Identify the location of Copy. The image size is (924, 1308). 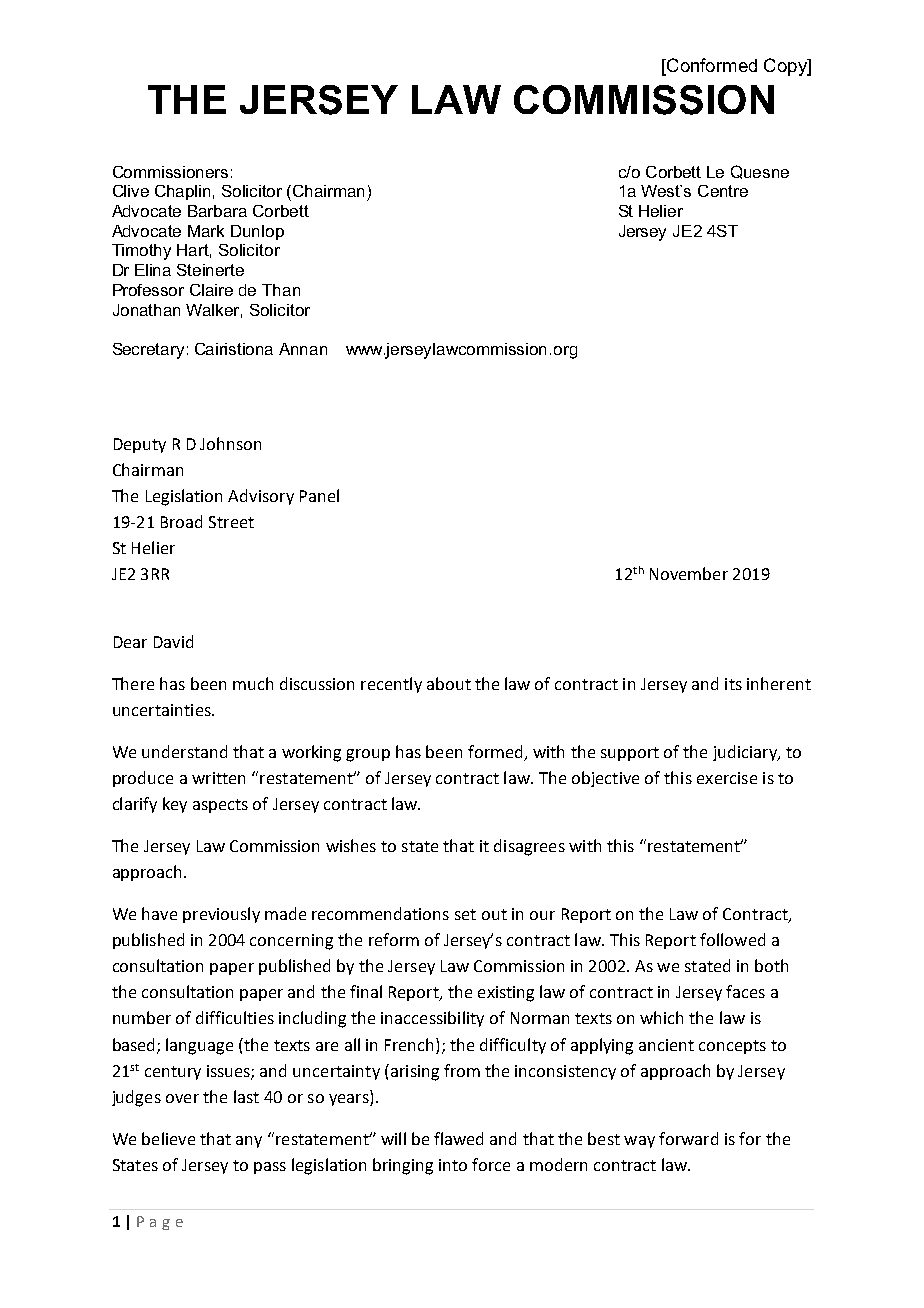
(786, 67).
